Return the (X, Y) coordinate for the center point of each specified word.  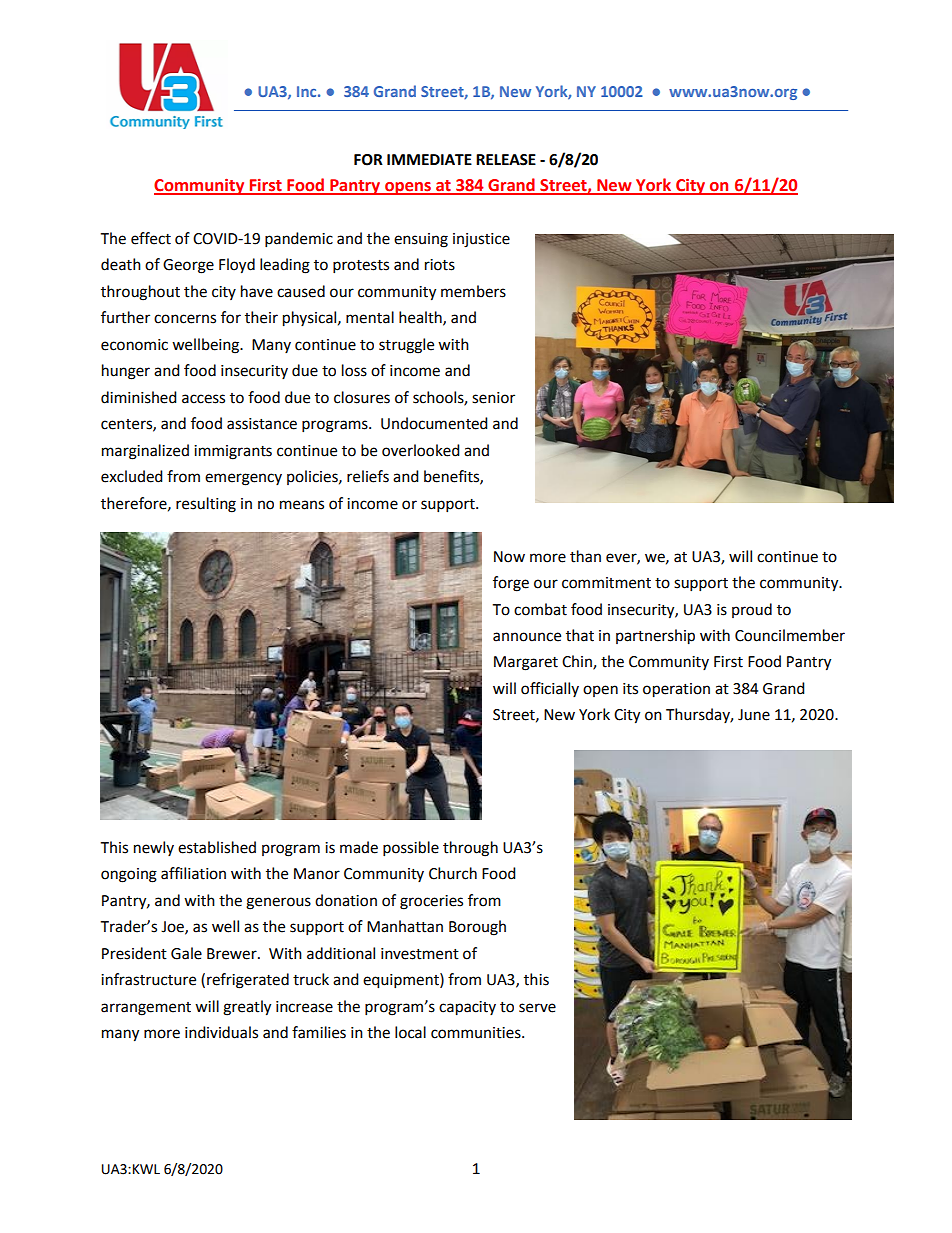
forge (511, 584)
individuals (221, 1032)
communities (477, 1033)
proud (752, 610)
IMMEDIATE (429, 159)
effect (151, 238)
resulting (206, 505)
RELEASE (506, 160)
